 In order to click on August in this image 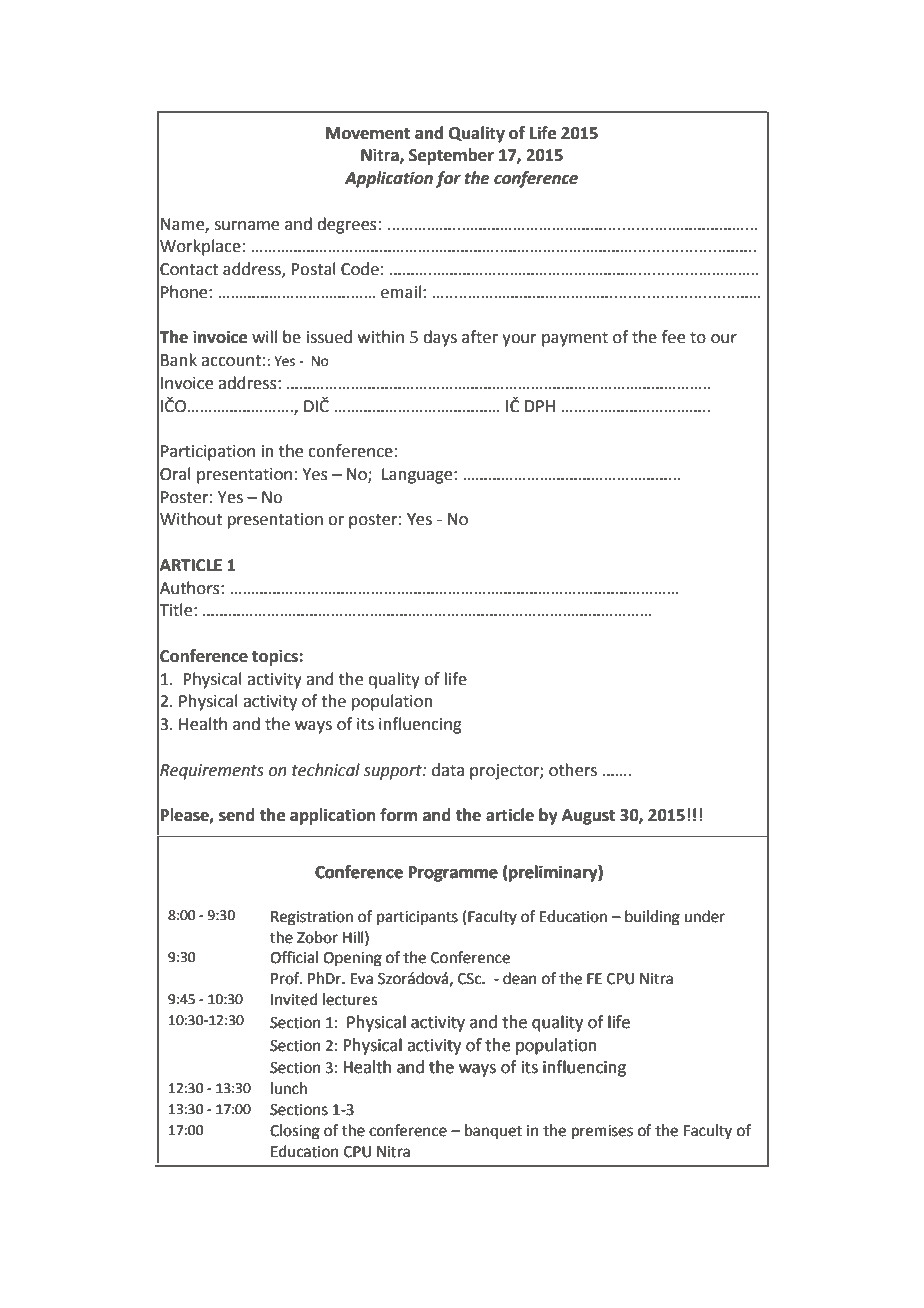, I will do `click(588, 817)`.
